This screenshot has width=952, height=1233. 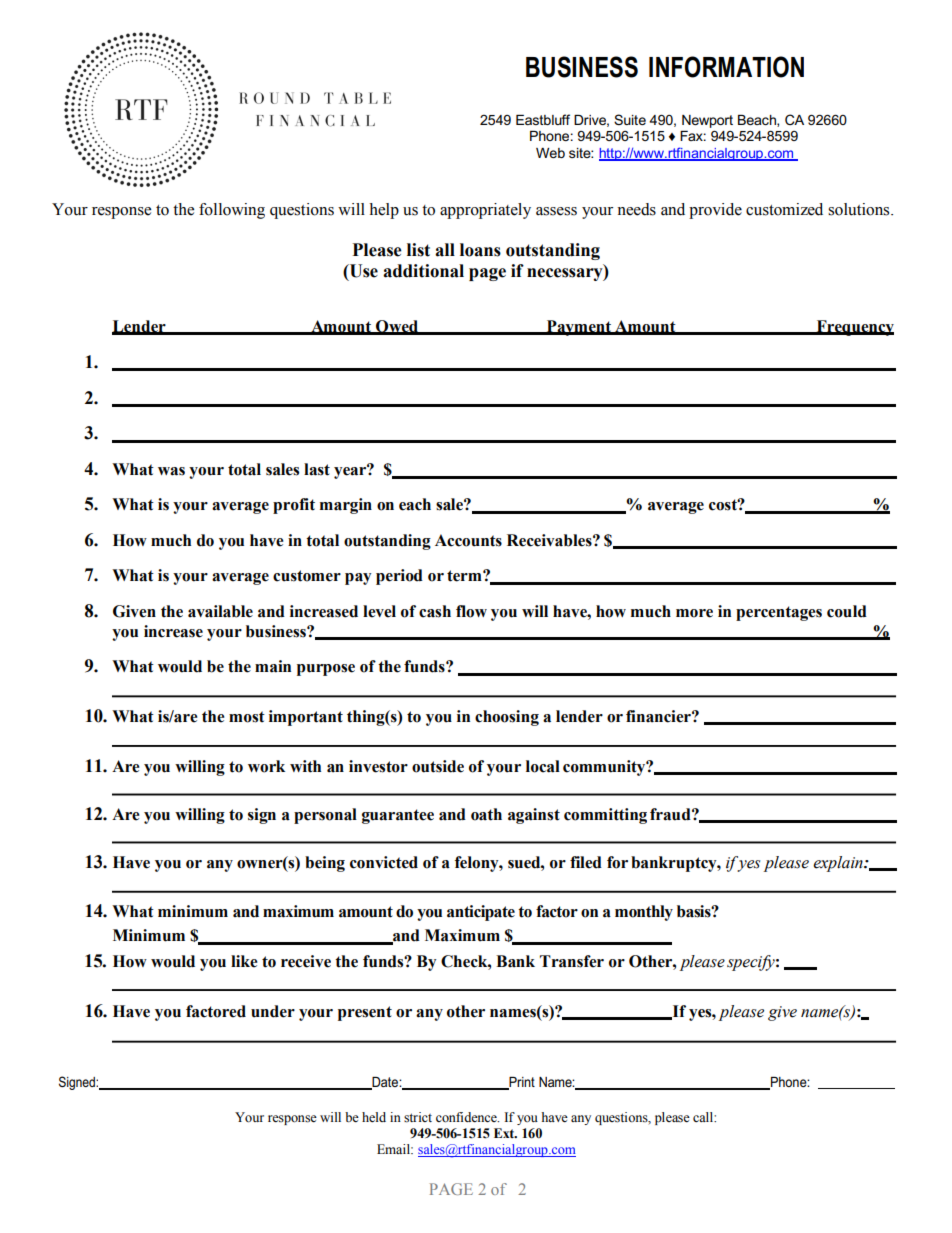 I want to click on flow, so click(x=471, y=611).
